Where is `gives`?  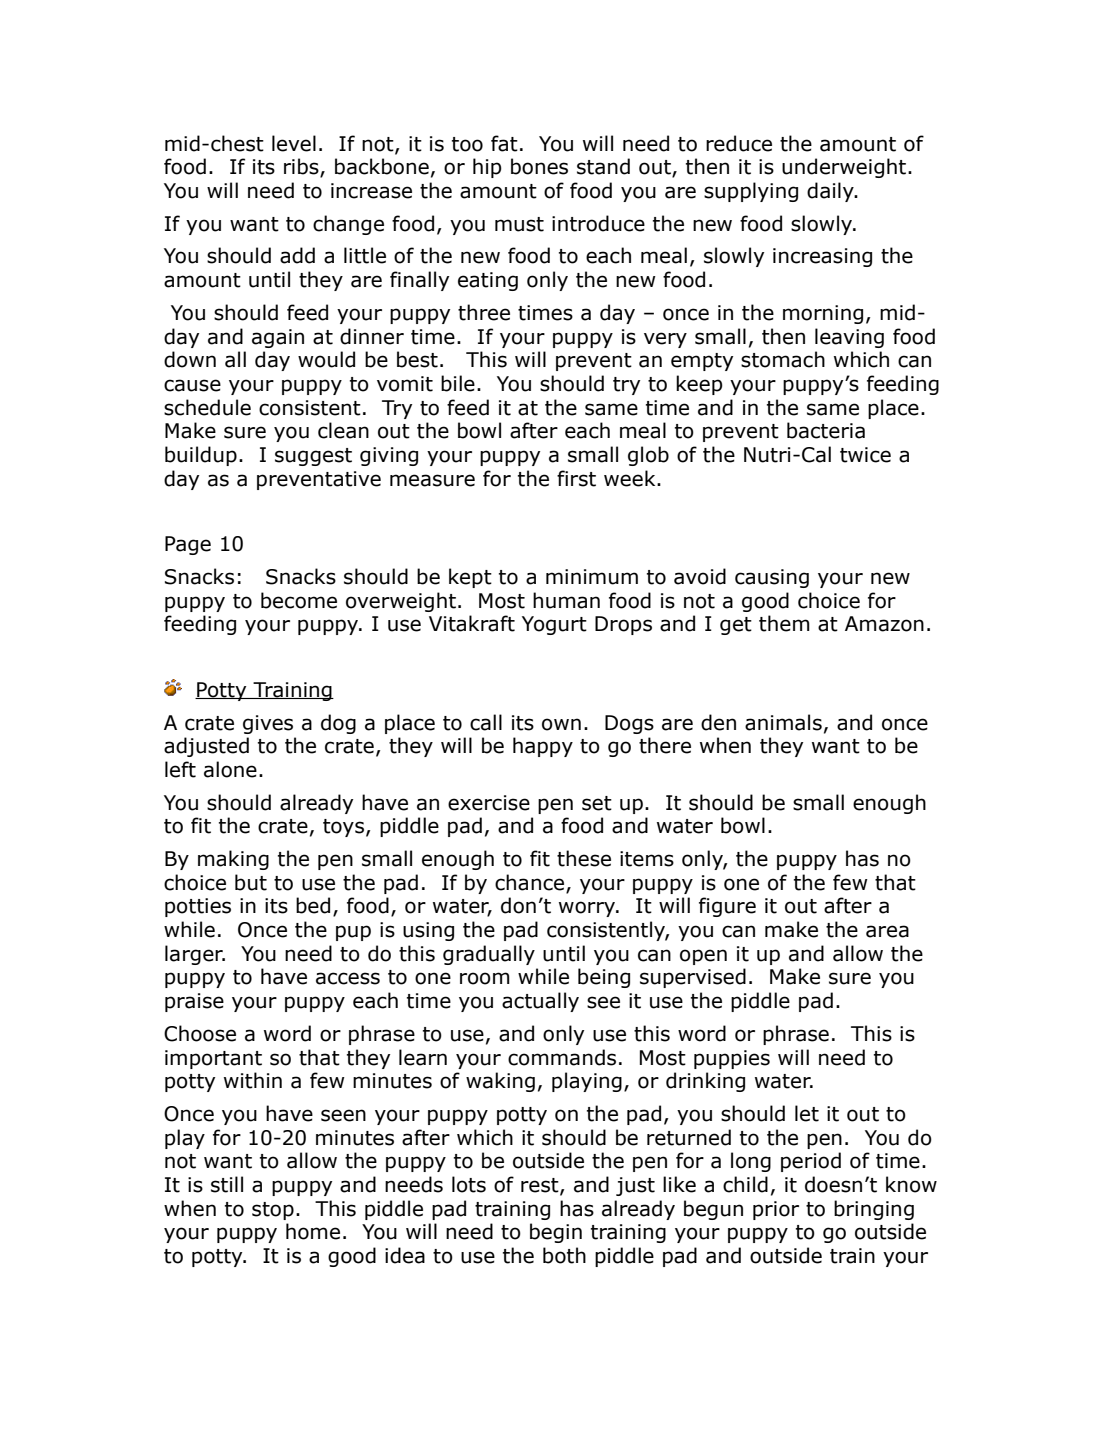 gives is located at coordinates (268, 724).
